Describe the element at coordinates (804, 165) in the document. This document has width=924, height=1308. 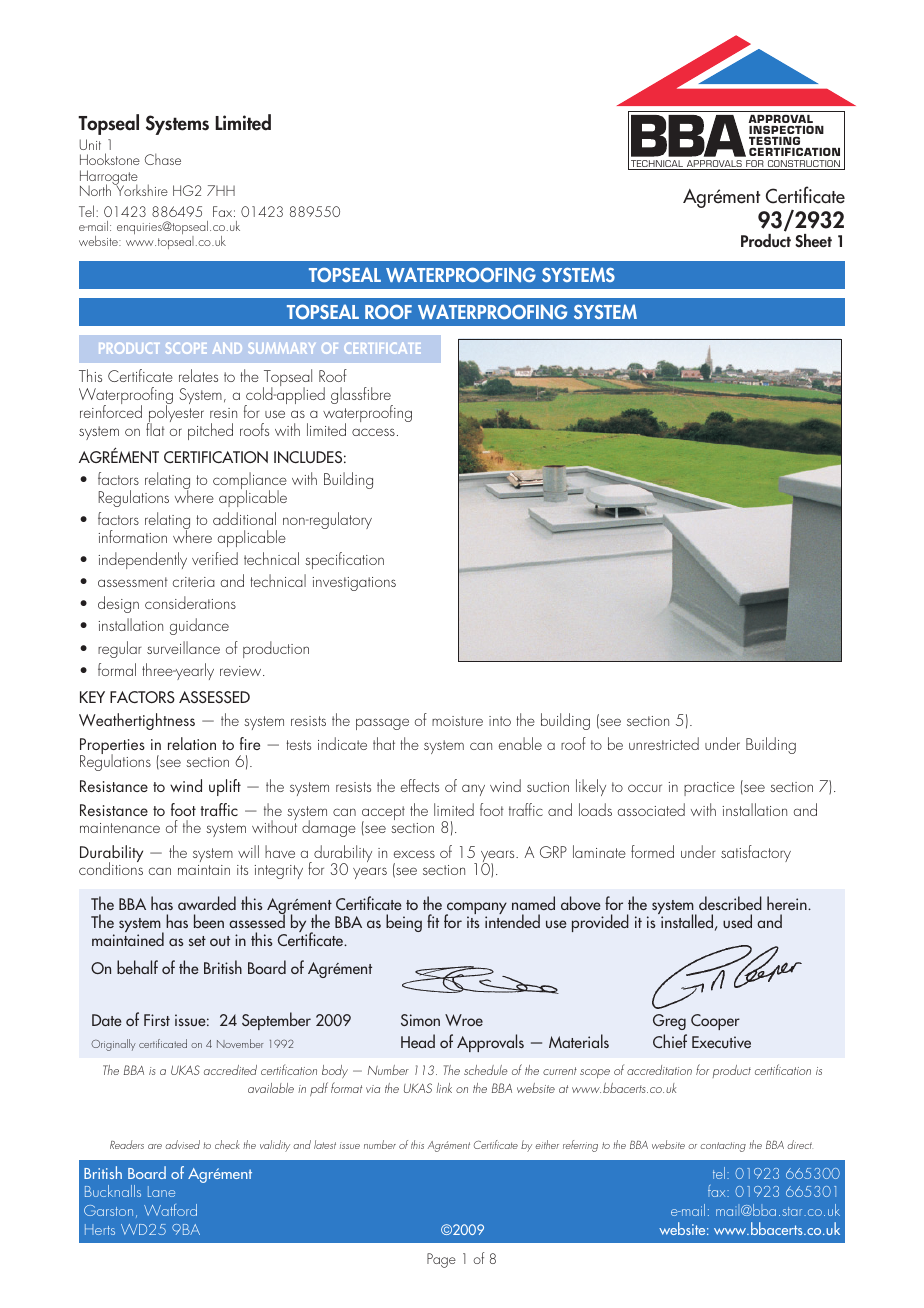
I see `CONSTRUCTION` at that location.
